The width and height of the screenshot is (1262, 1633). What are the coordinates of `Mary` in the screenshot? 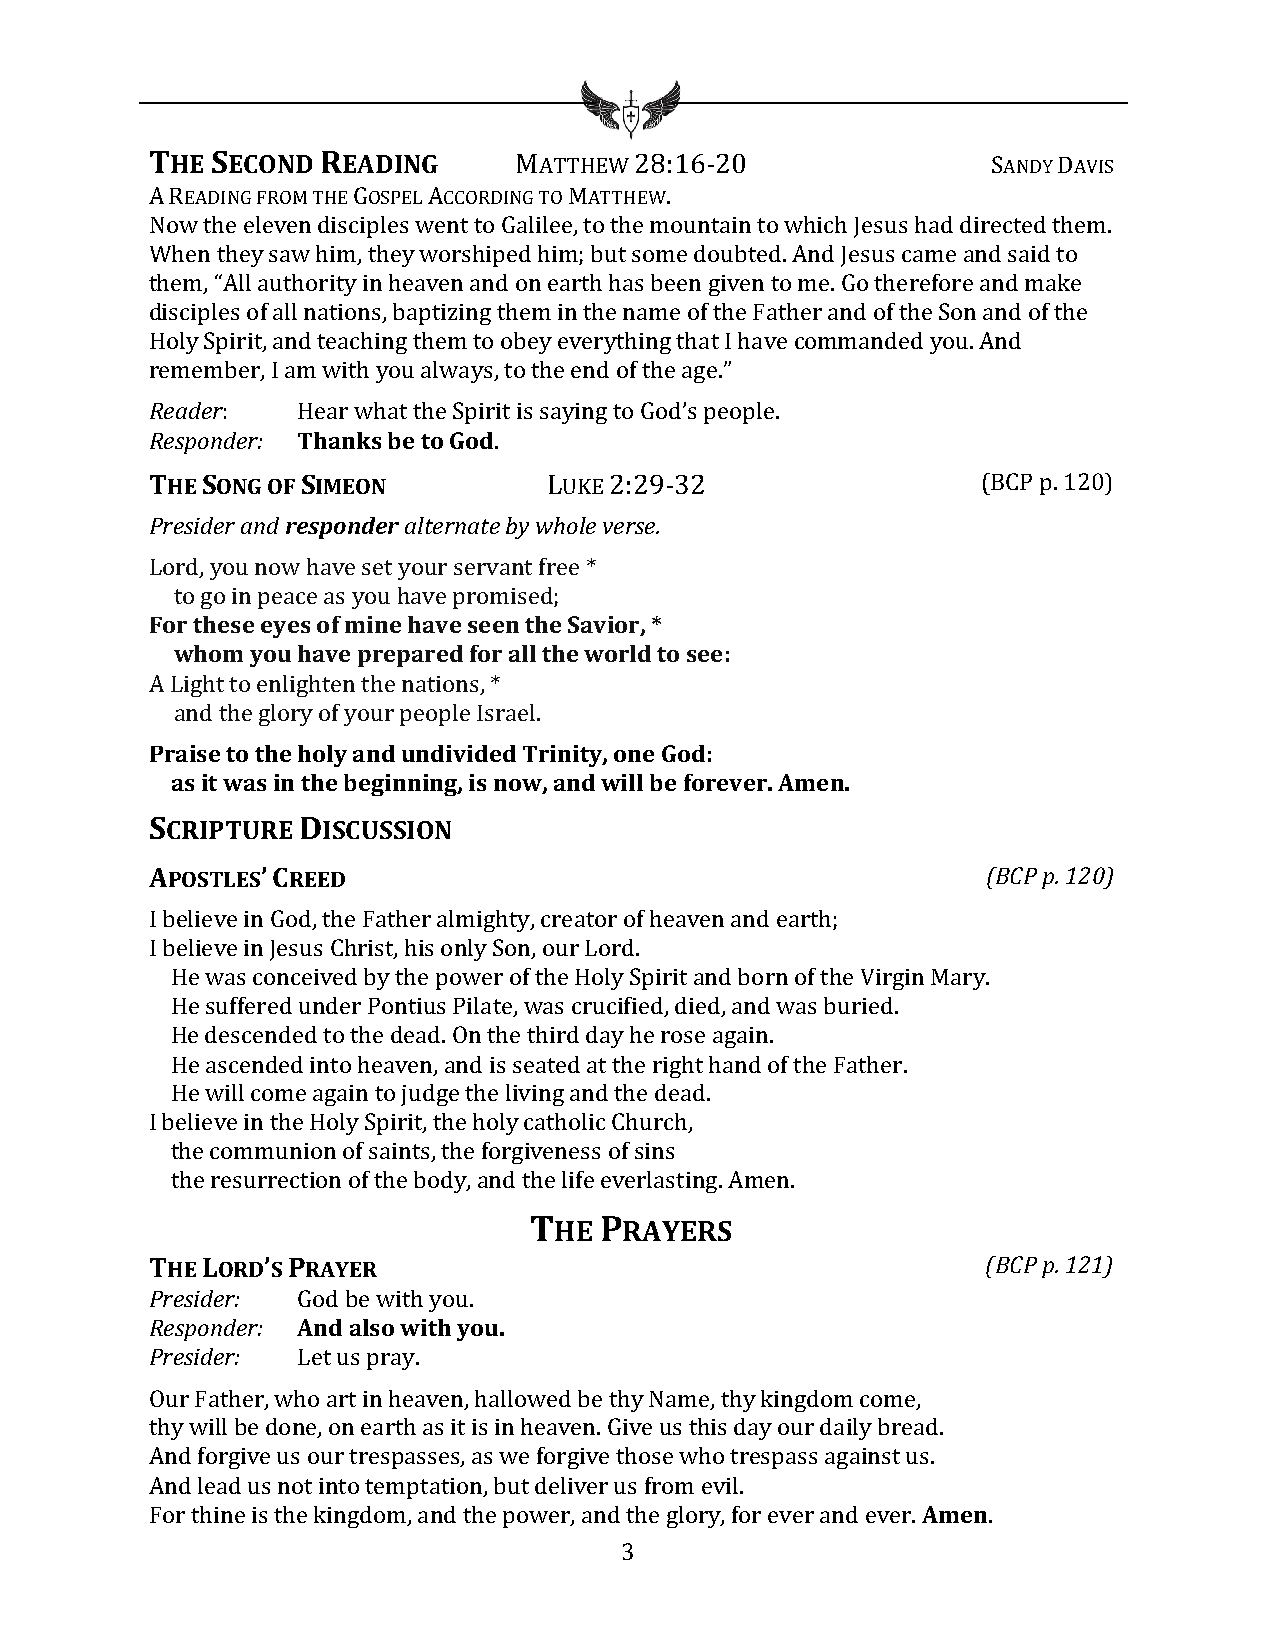 It's located at (959, 979).
